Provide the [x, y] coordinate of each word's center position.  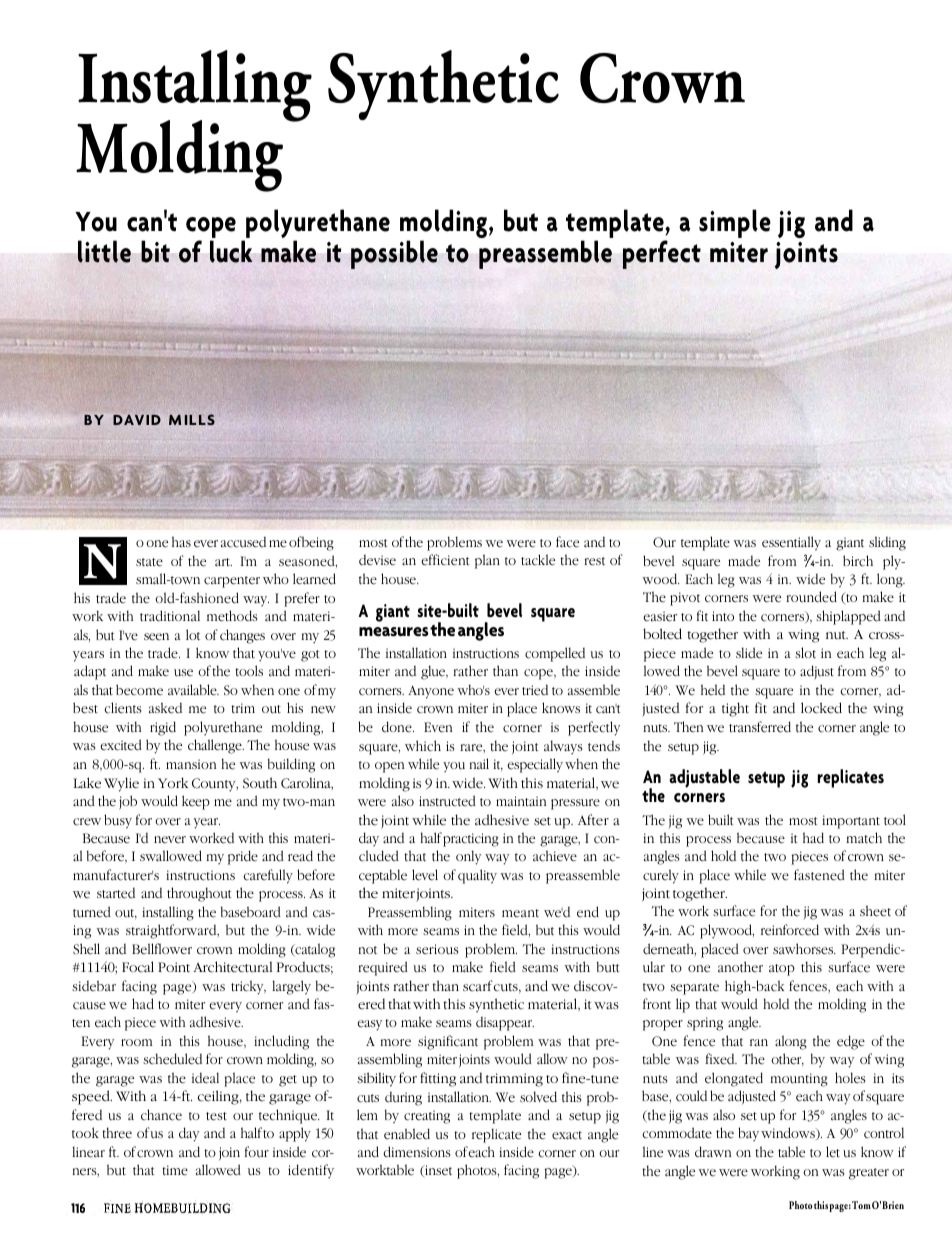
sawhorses [804, 949]
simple [735, 223]
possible [394, 254]
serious [437, 949]
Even [438, 727]
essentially [791, 543]
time [175, 1170]
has [181, 541]
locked [821, 708]
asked [165, 708]
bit [155, 251]
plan [487, 561]
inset [437, 1171]
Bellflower [162, 948]
